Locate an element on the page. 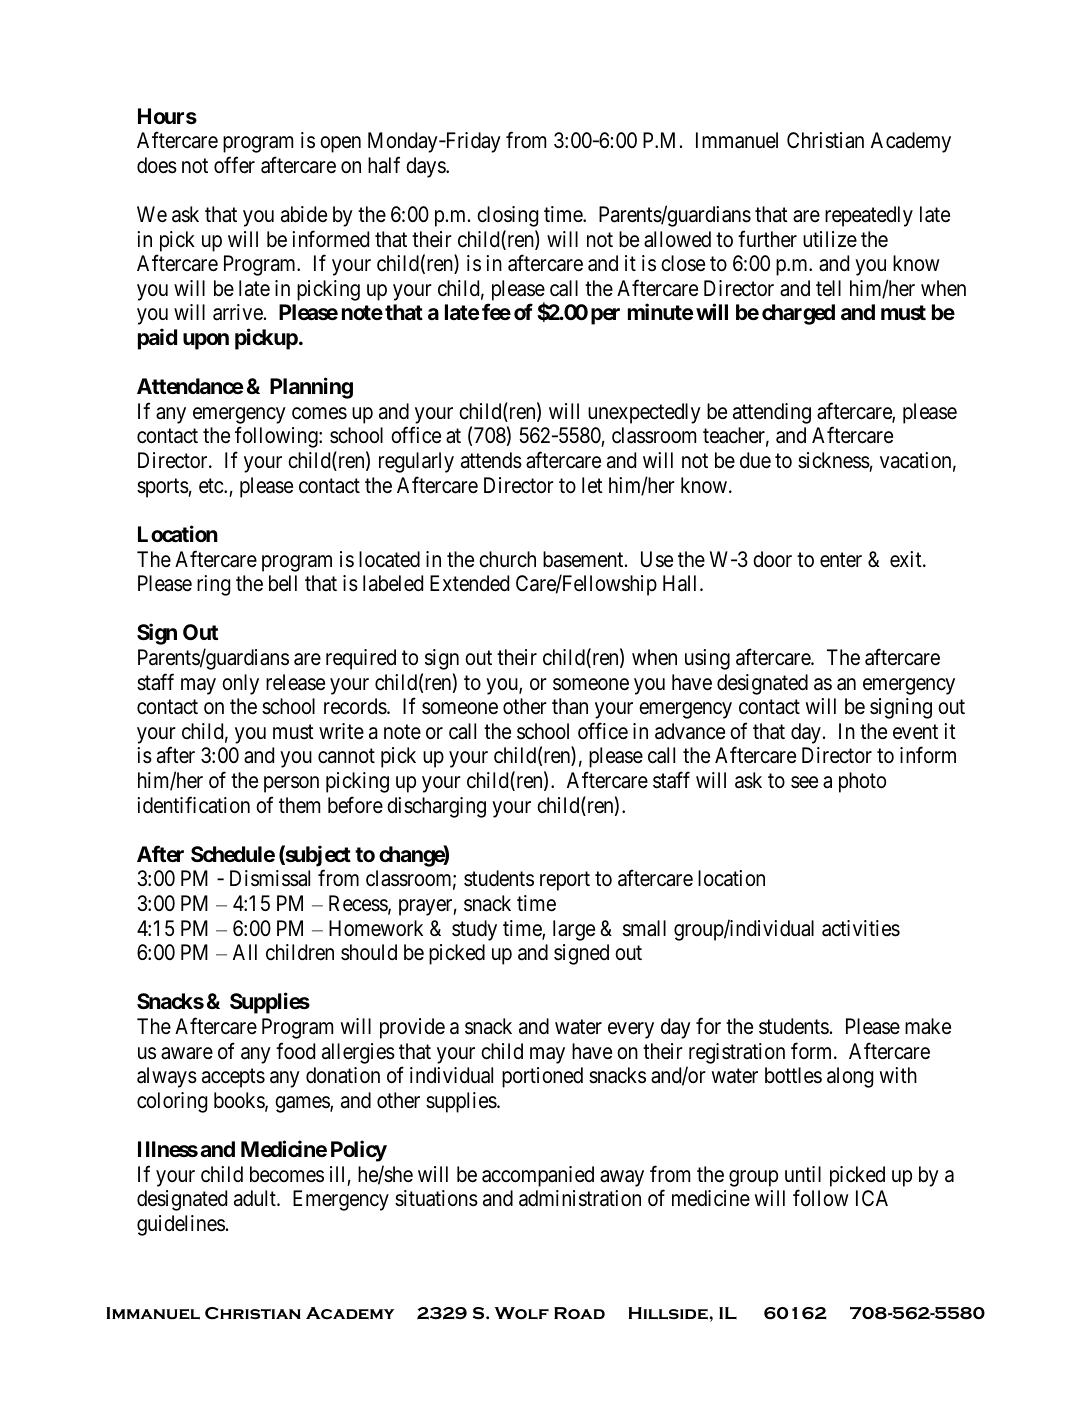  guidelines is located at coordinates (181, 1225).
